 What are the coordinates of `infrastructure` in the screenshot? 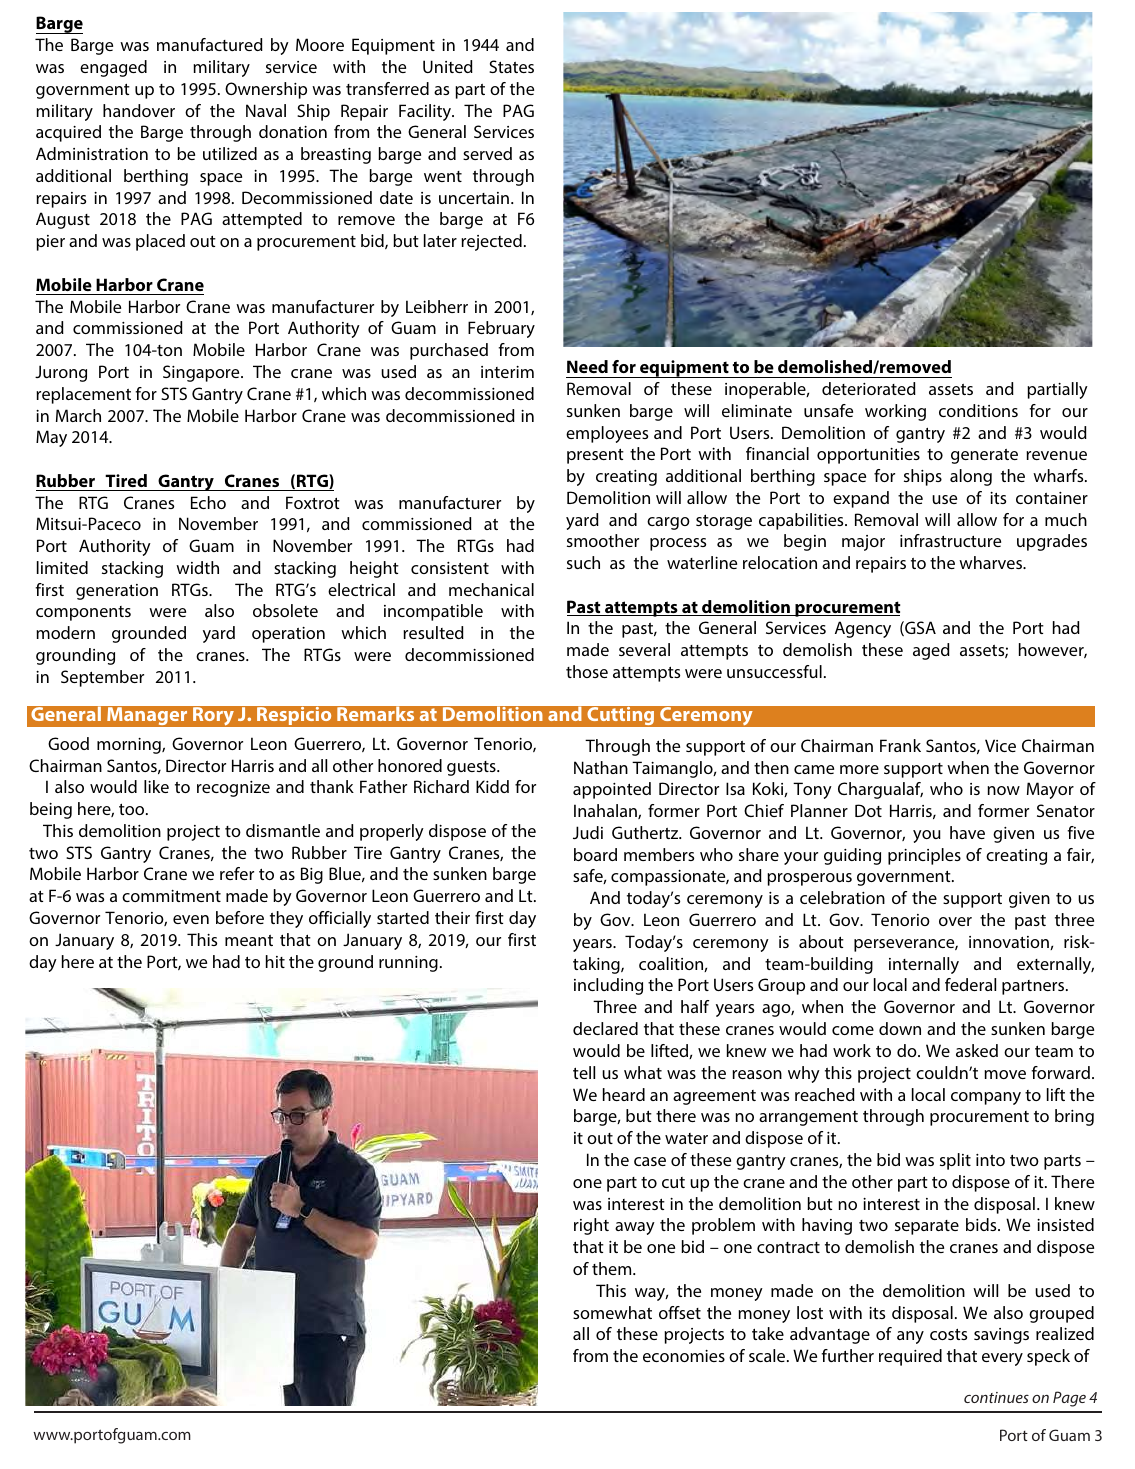 It's located at (950, 540).
